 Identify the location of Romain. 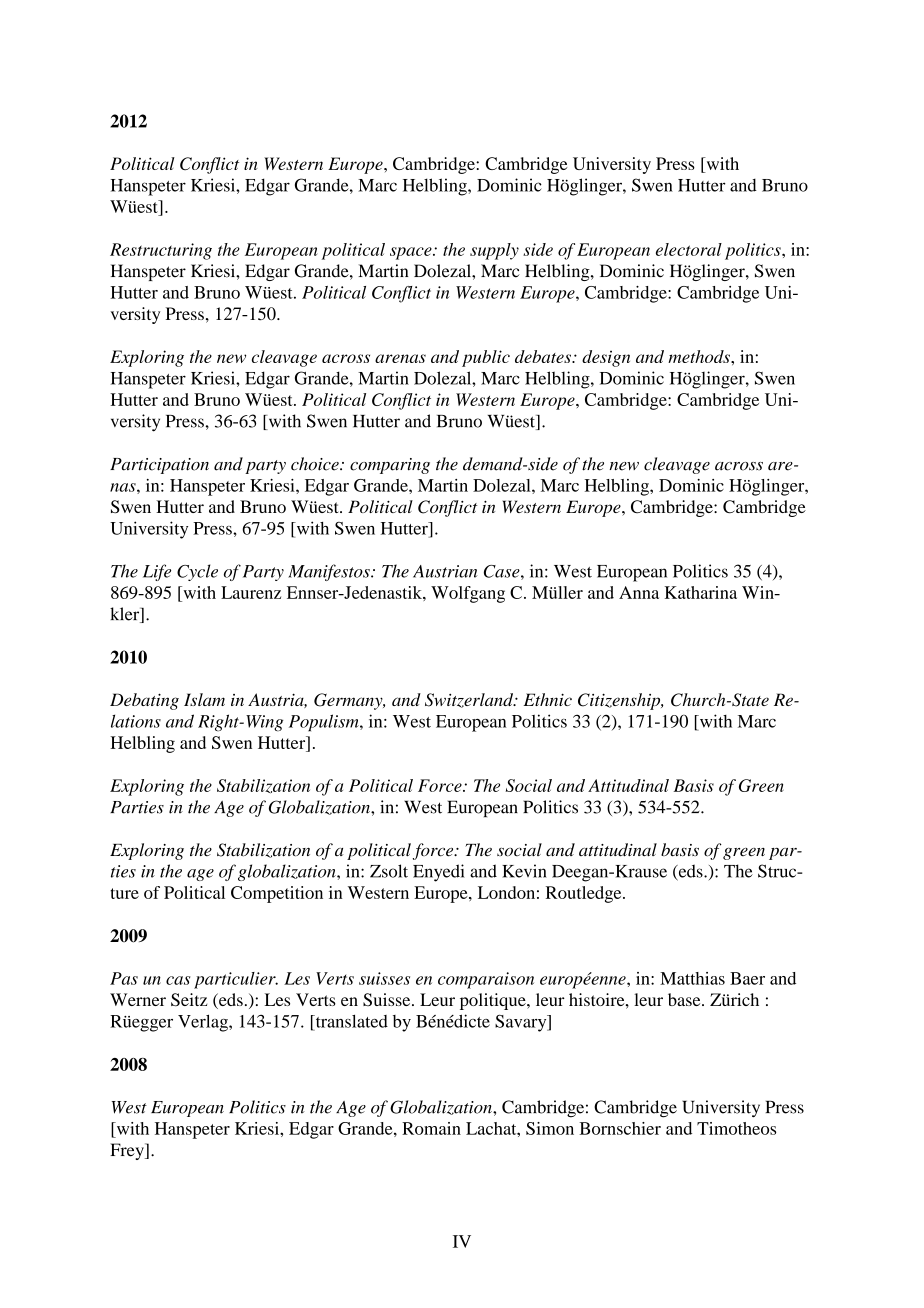
(431, 1128).
